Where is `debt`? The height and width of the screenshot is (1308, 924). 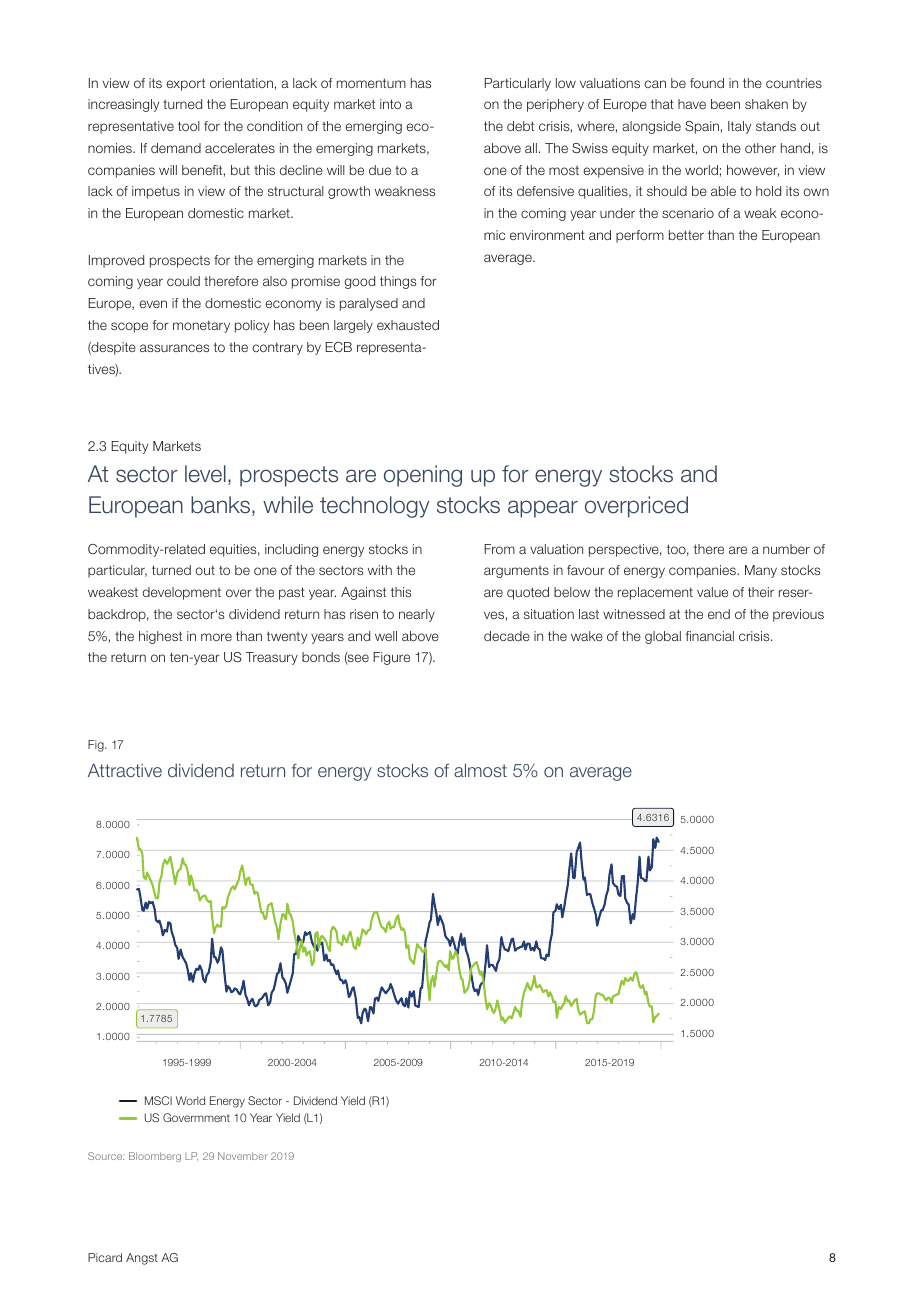
debt is located at coordinates (520, 126).
